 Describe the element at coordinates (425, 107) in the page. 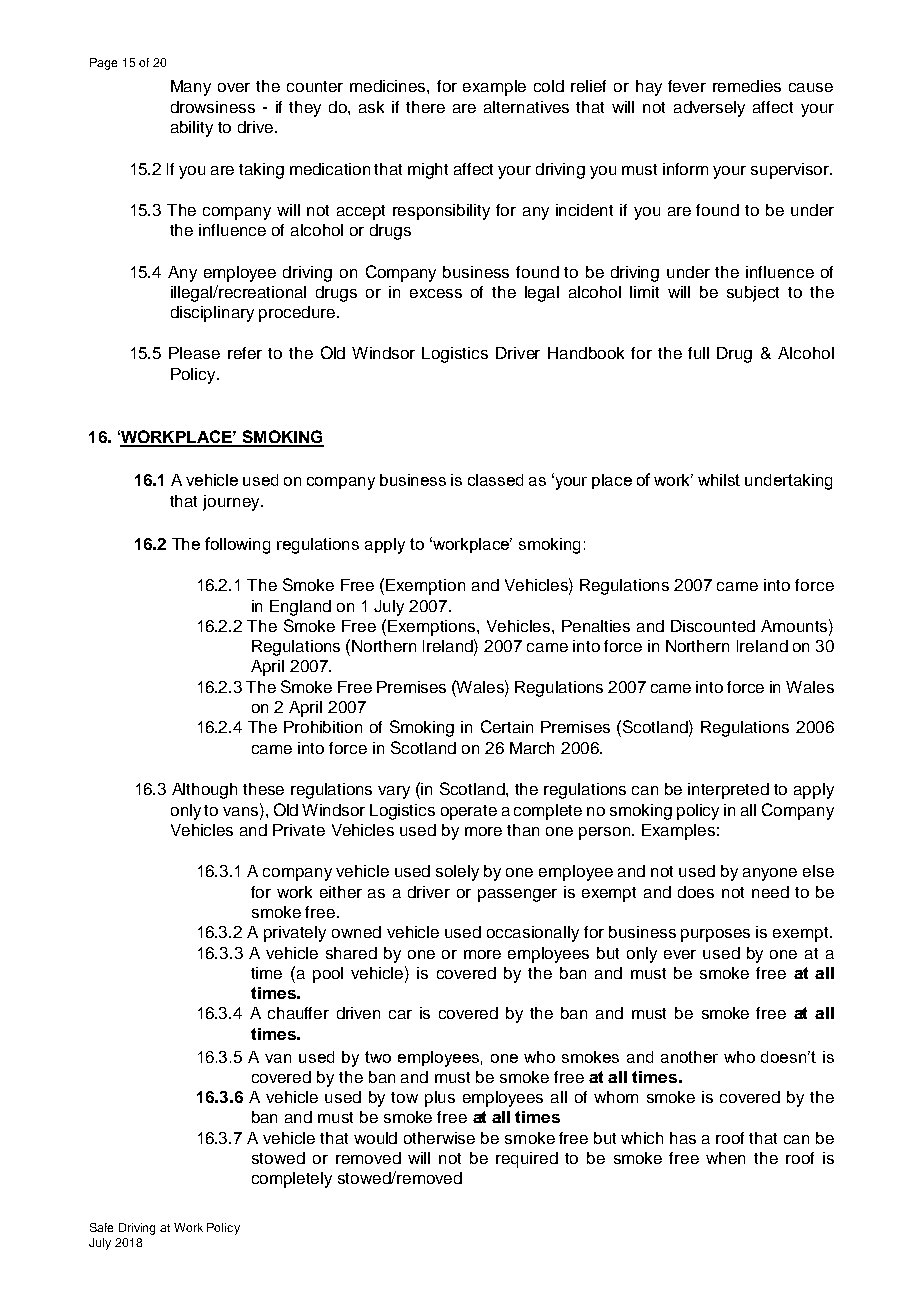

I see `there` at that location.
